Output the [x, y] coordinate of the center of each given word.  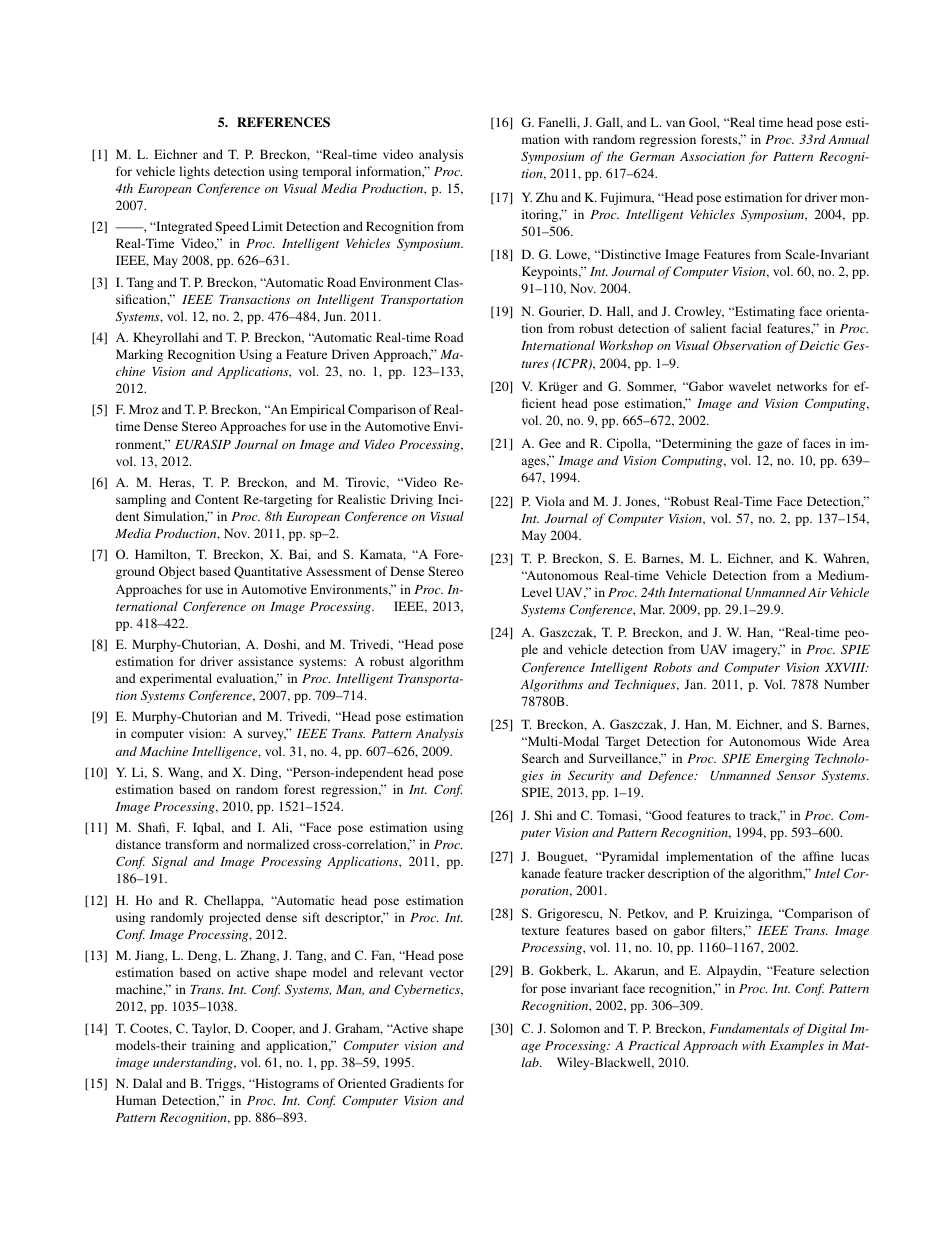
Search [540, 758]
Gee [550, 443]
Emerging [782, 760]
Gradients [417, 1083]
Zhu [547, 197]
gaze [769, 446]
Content [217, 499]
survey [267, 736]
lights [194, 172]
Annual [848, 139]
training [213, 1046]
